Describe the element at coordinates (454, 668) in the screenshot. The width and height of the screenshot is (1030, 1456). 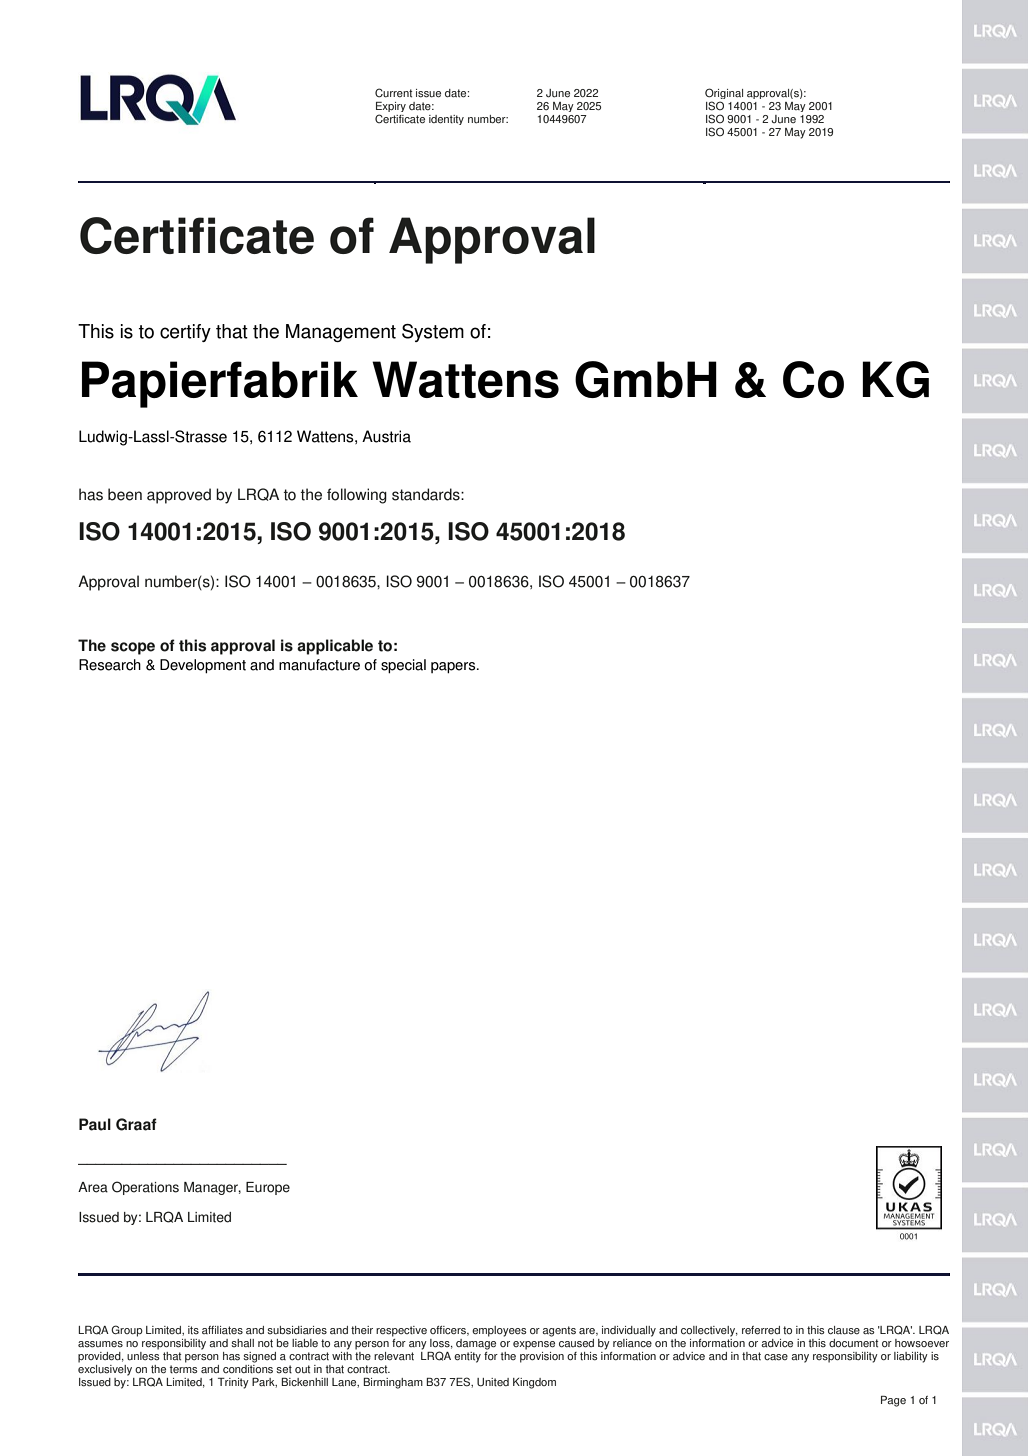
I see `papers` at that location.
